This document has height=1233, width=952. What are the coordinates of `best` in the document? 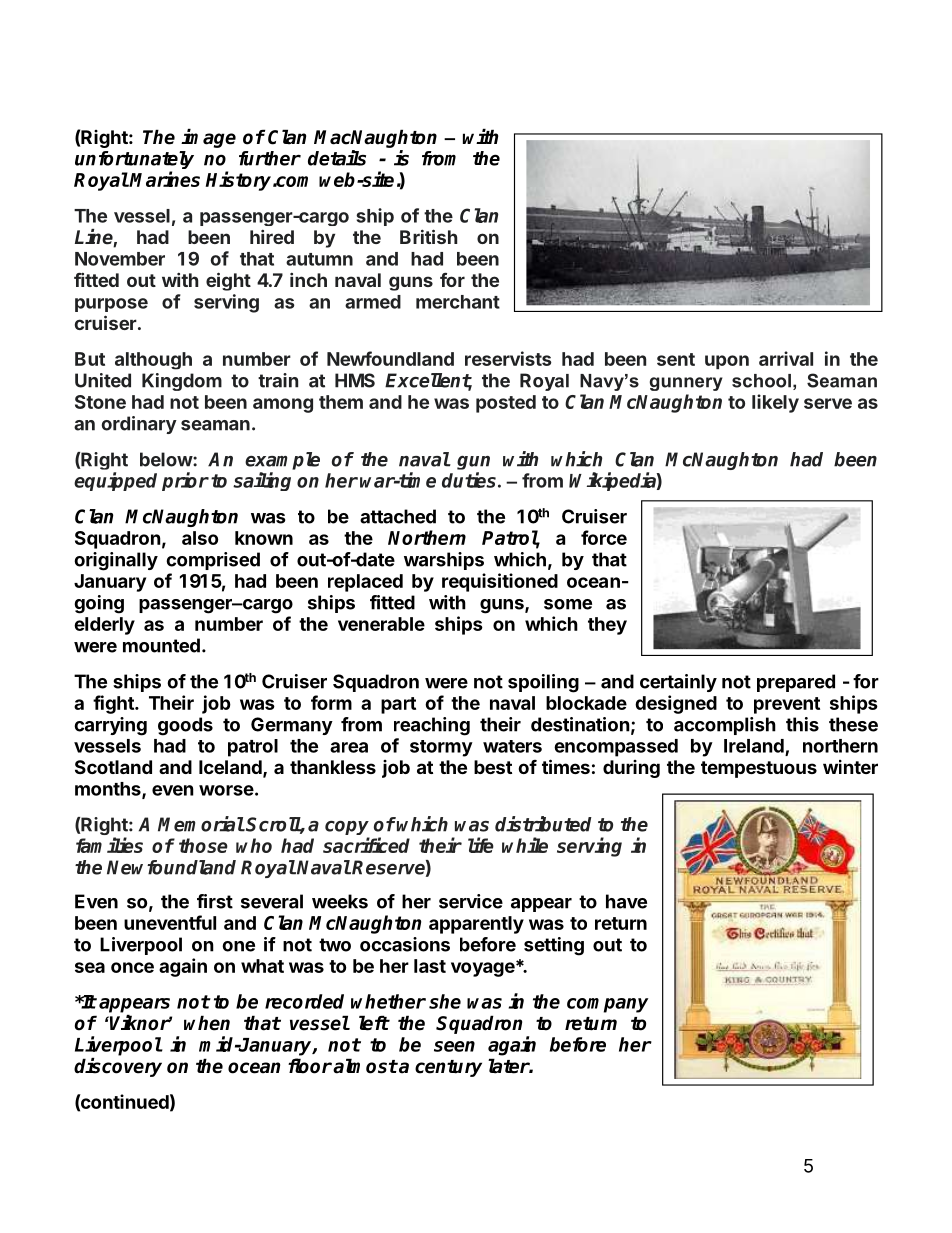 It's located at (493, 767).
